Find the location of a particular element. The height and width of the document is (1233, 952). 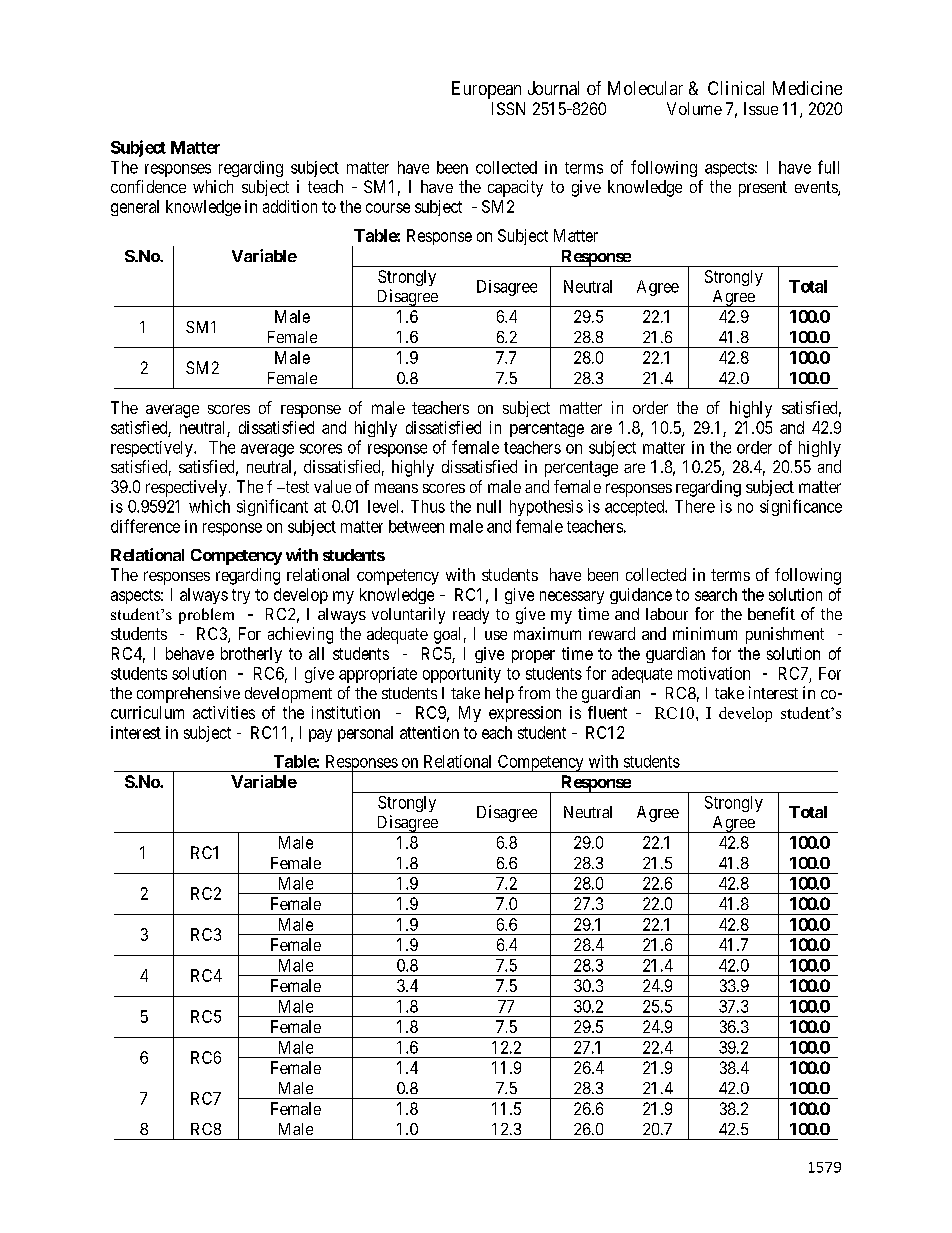

confidence is located at coordinates (148, 186).
